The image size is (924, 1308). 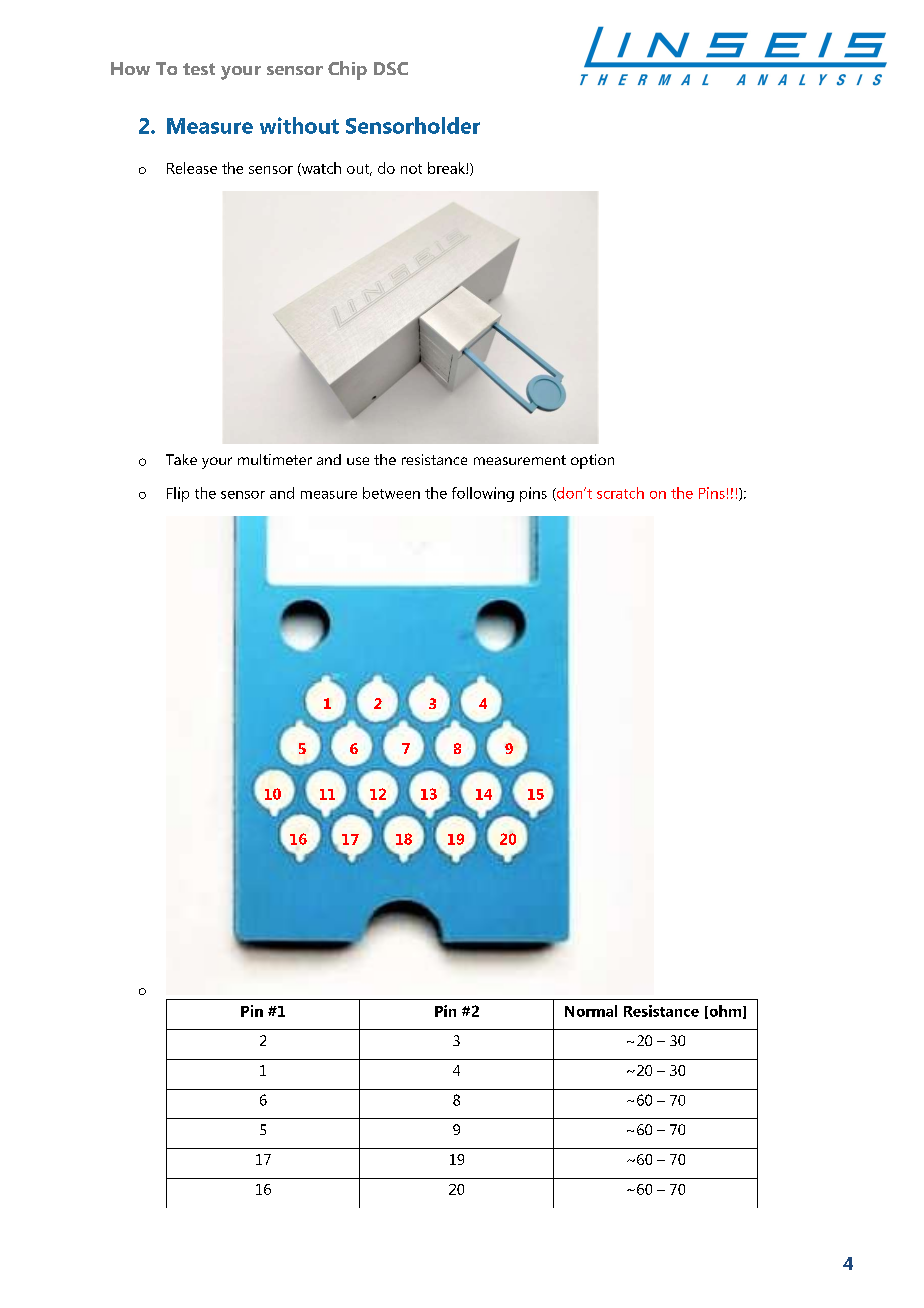 I want to click on not, so click(x=411, y=169).
